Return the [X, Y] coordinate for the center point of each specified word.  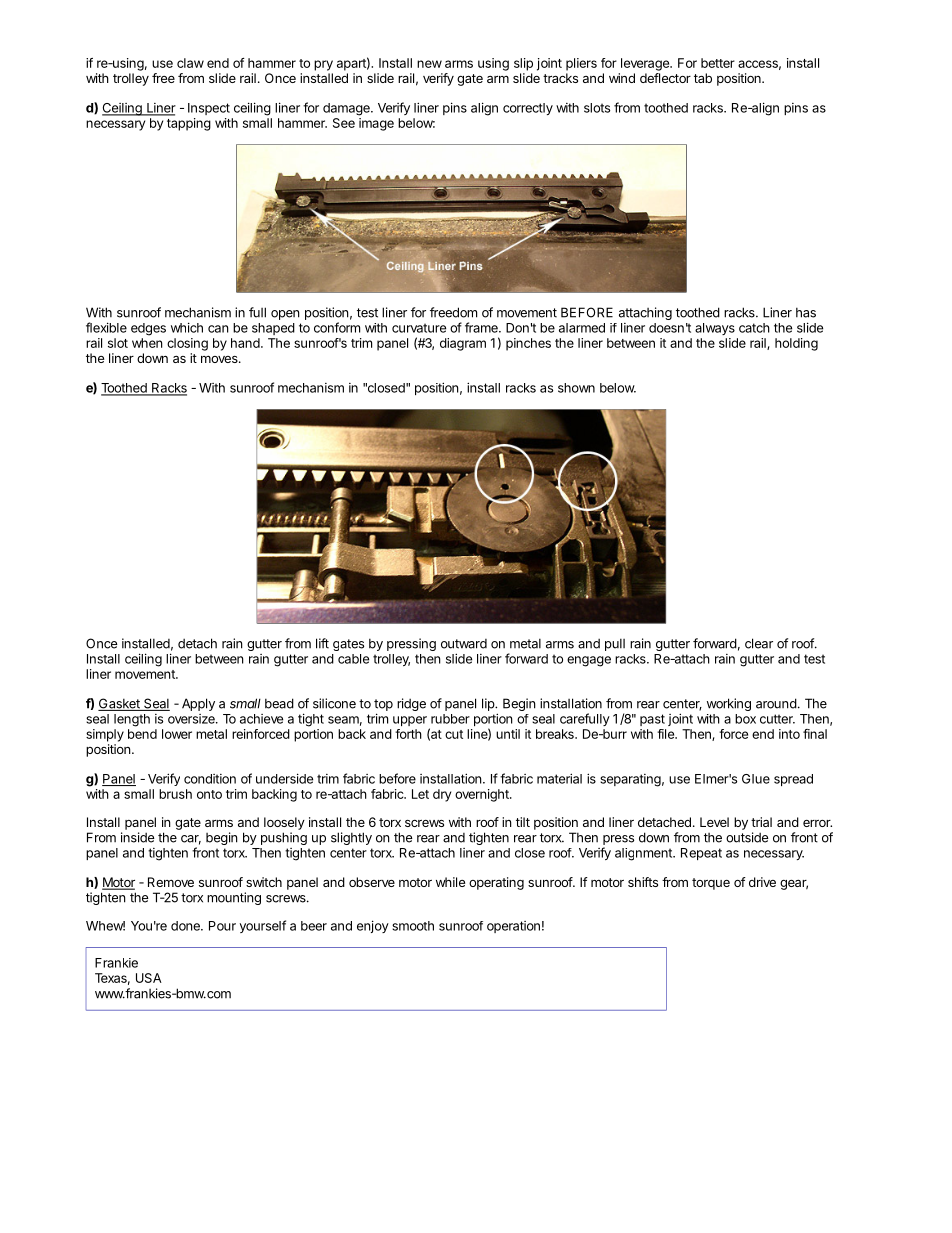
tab [703, 78]
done [186, 926]
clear [759, 643]
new [429, 64]
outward [464, 644]
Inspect [209, 109]
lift [322, 643]
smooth [413, 926]
